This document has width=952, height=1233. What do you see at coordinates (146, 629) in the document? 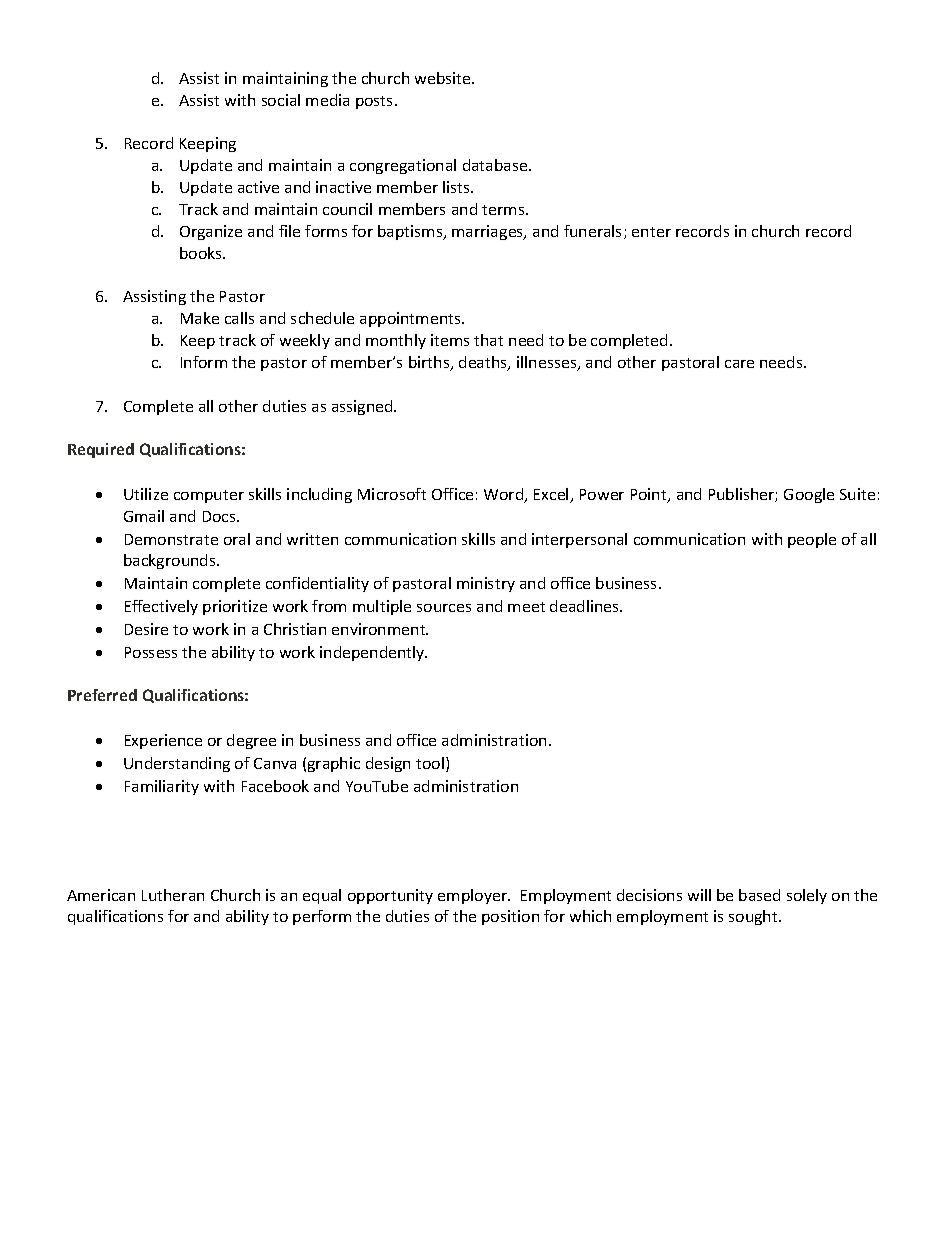
I see `Desire` at bounding box center [146, 629].
